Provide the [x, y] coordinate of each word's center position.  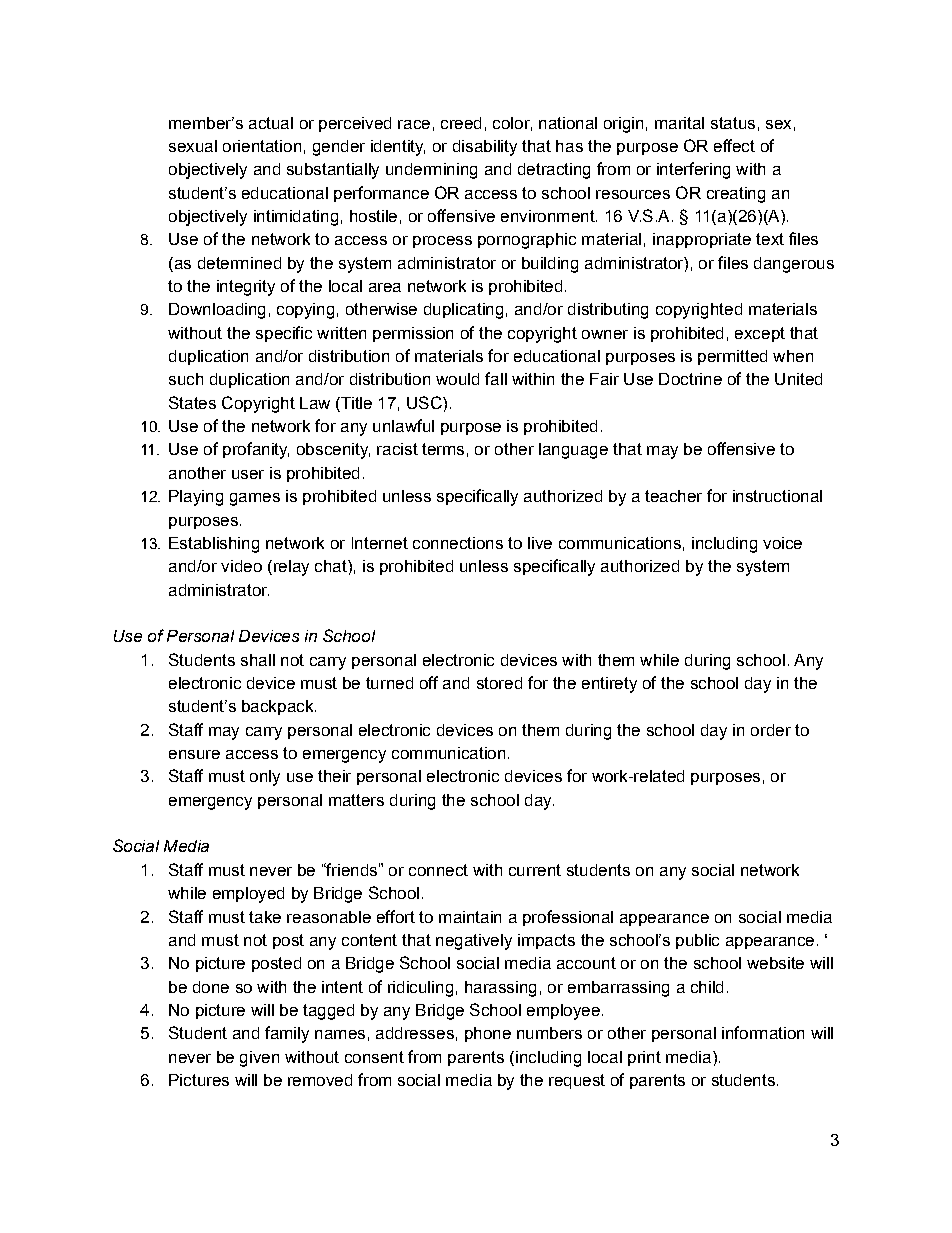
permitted [732, 357]
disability [485, 148]
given [259, 1059]
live [540, 543]
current [535, 870]
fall [496, 378]
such [186, 379]
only [265, 778]
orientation [262, 146]
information [763, 1032]
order [771, 730]
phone [488, 1034]
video [241, 566]
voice [782, 543]
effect [734, 145]
